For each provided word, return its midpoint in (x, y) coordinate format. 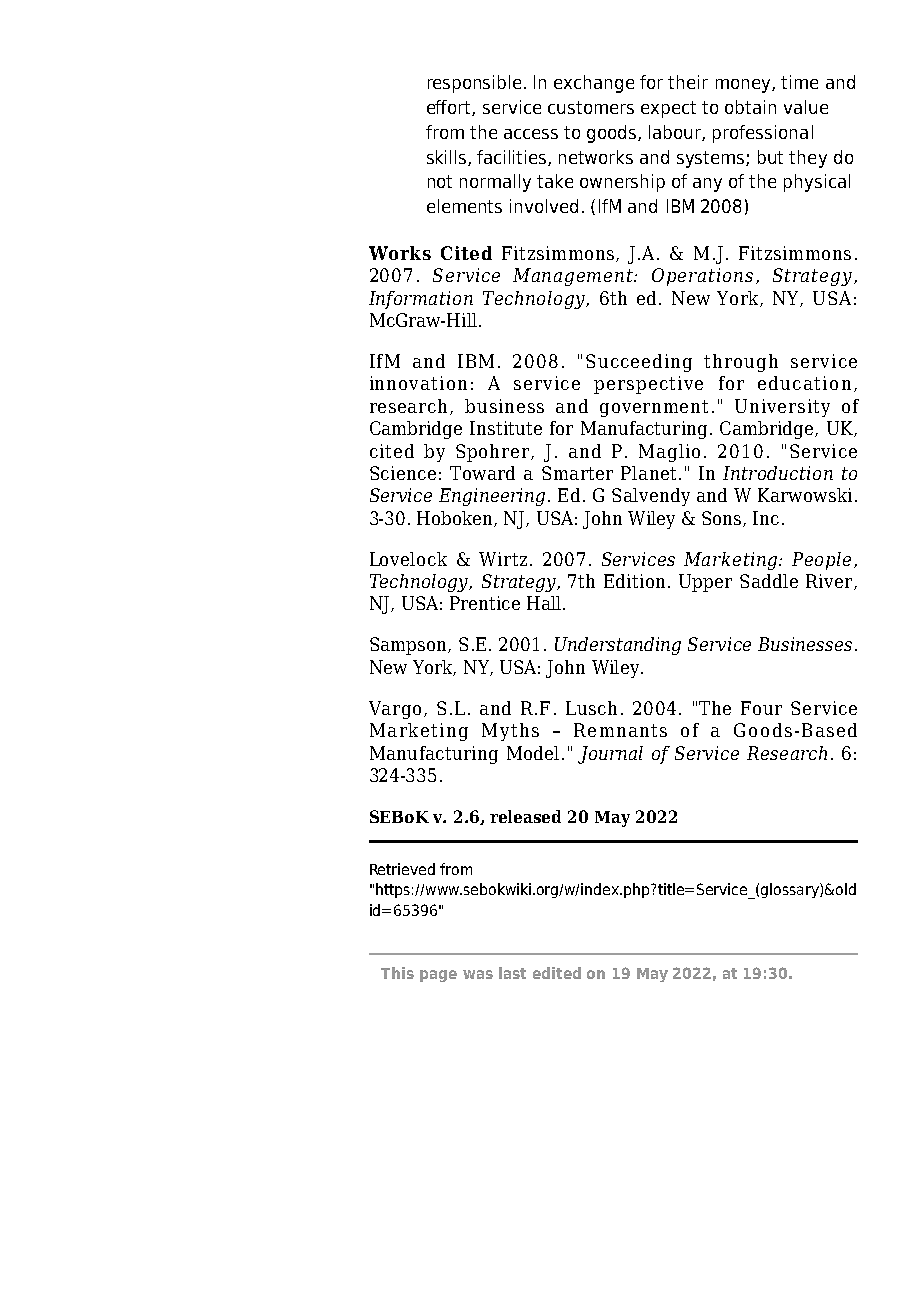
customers (591, 107)
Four (761, 708)
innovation (418, 383)
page (438, 976)
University (782, 408)
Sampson (409, 646)
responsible (474, 84)
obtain (750, 107)
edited (557, 973)
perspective (648, 385)
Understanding (618, 646)
